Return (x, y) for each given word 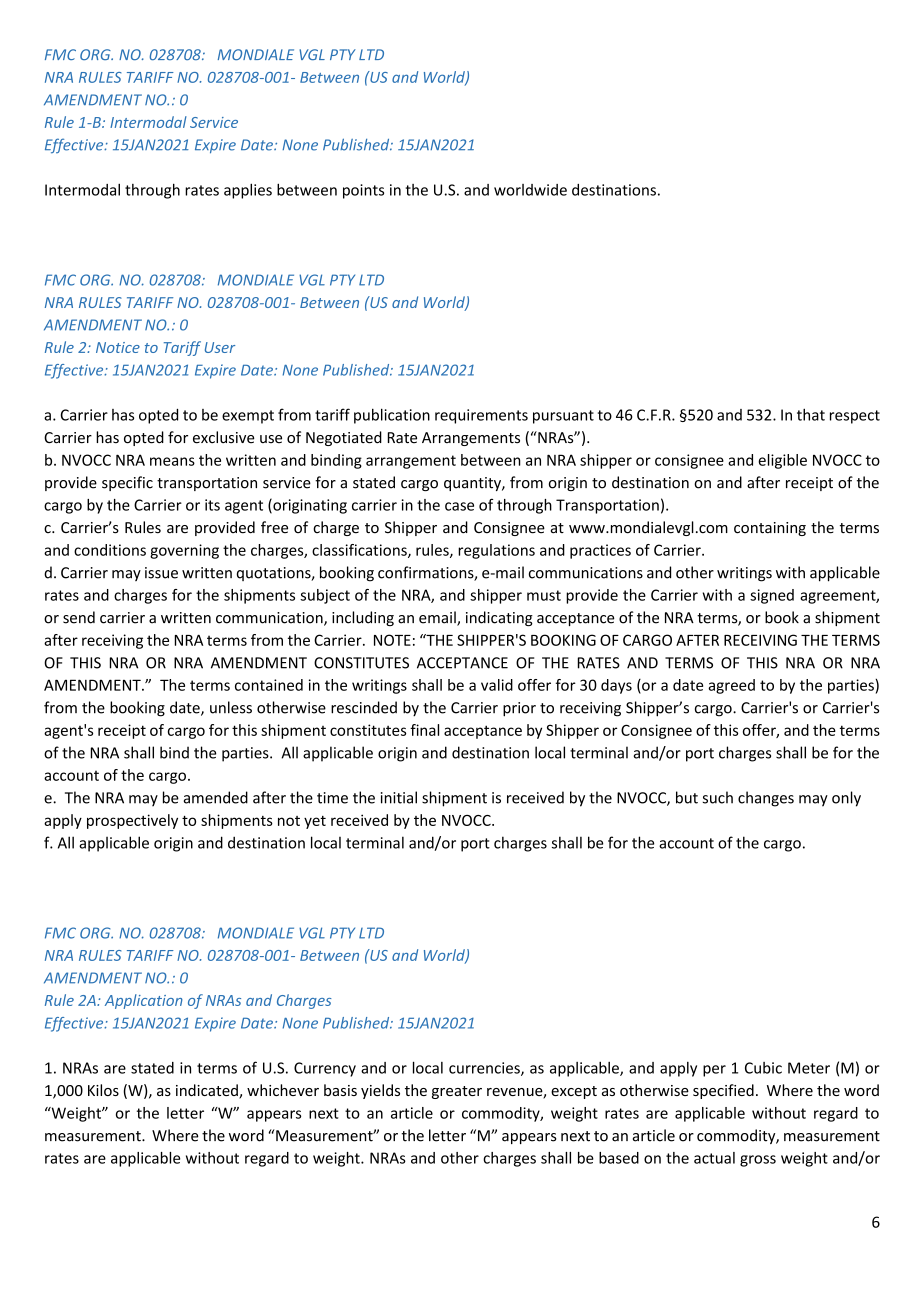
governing (184, 551)
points (363, 191)
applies (248, 191)
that (811, 414)
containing (770, 529)
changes (766, 799)
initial (399, 797)
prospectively (132, 821)
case (459, 506)
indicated (208, 1091)
